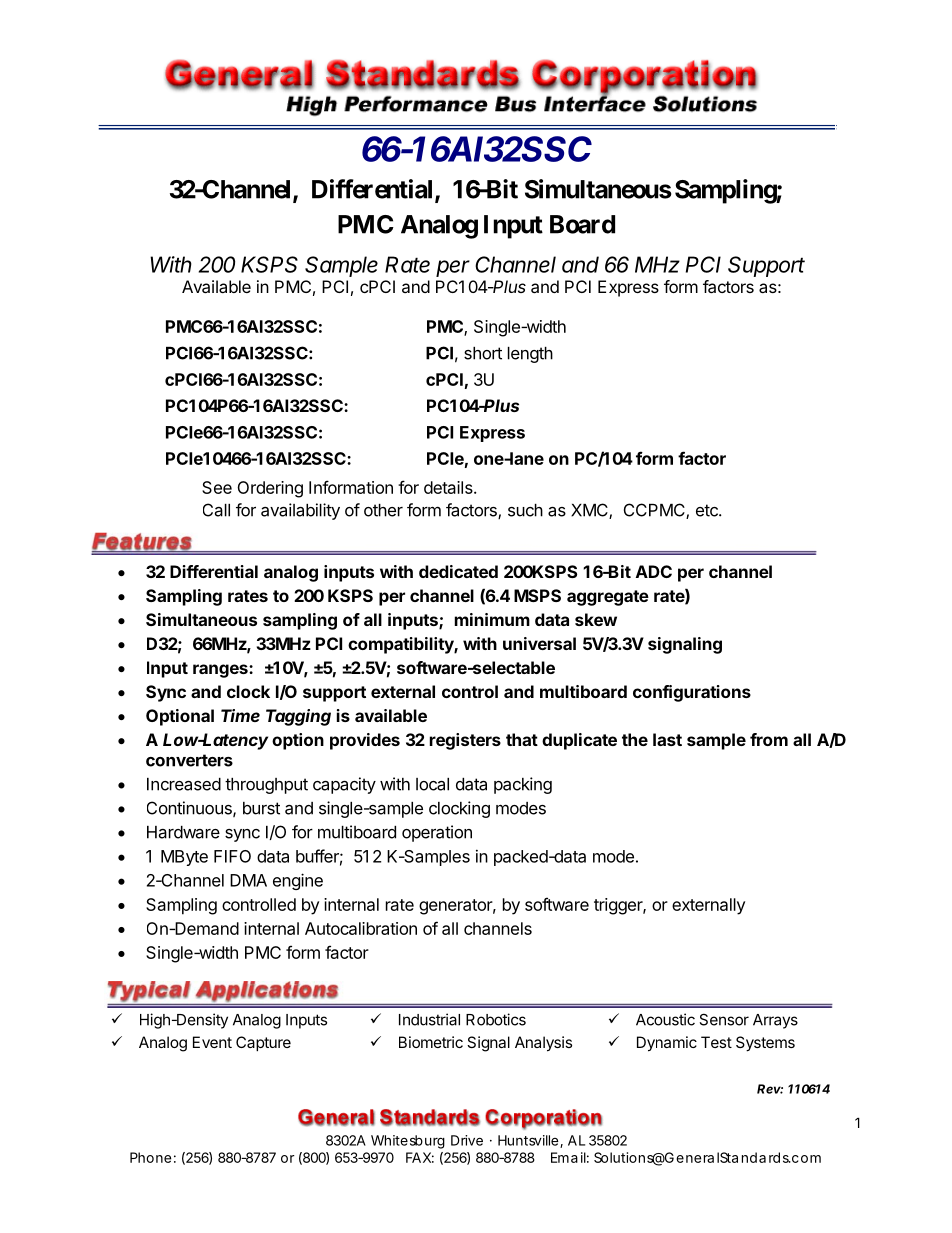 This page has height=1233, width=952. Describe the element at coordinates (496, 1019) in the page. I see `Robotics` at that location.
